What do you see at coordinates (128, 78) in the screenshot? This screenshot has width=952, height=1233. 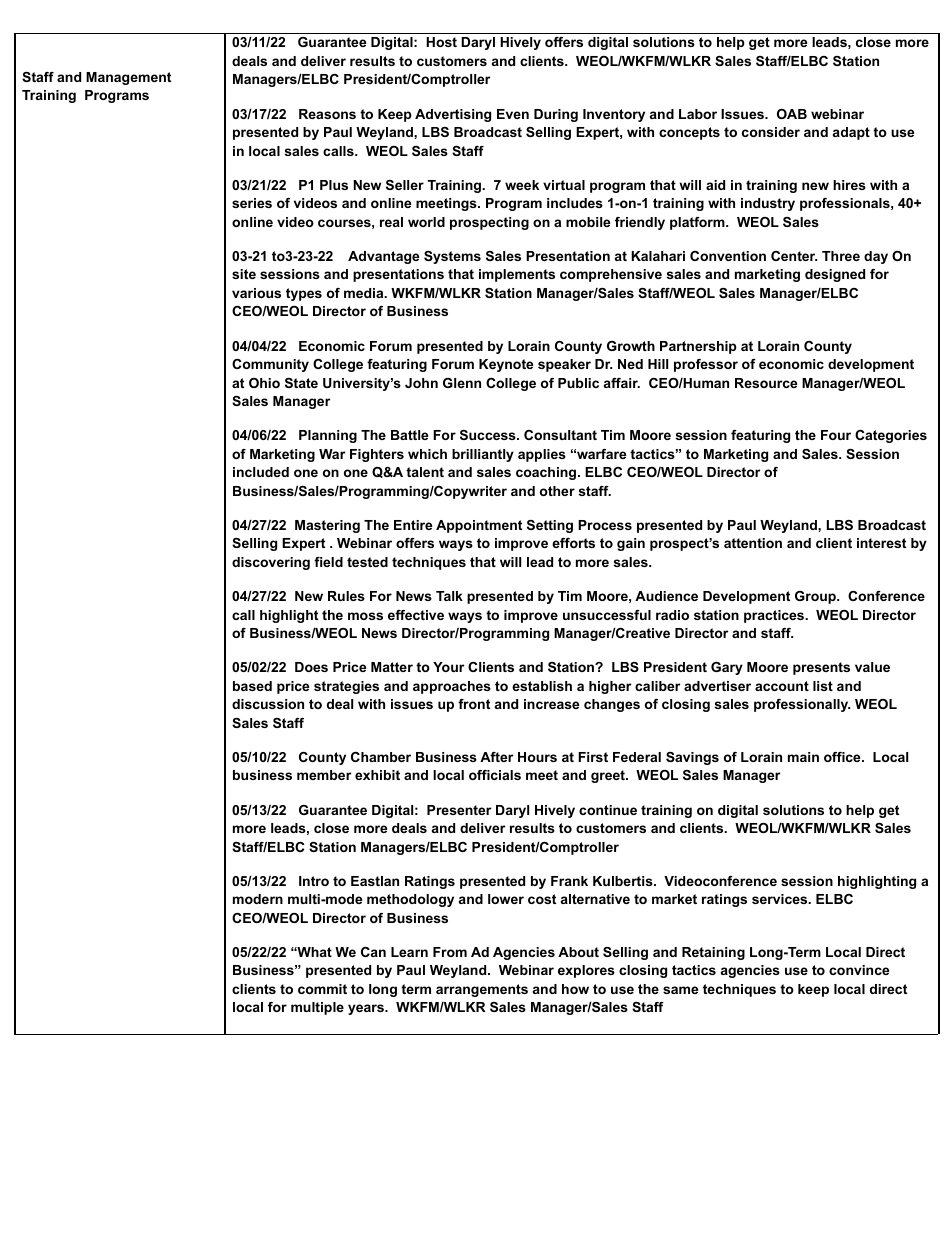 I see `Management` at bounding box center [128, 78].
